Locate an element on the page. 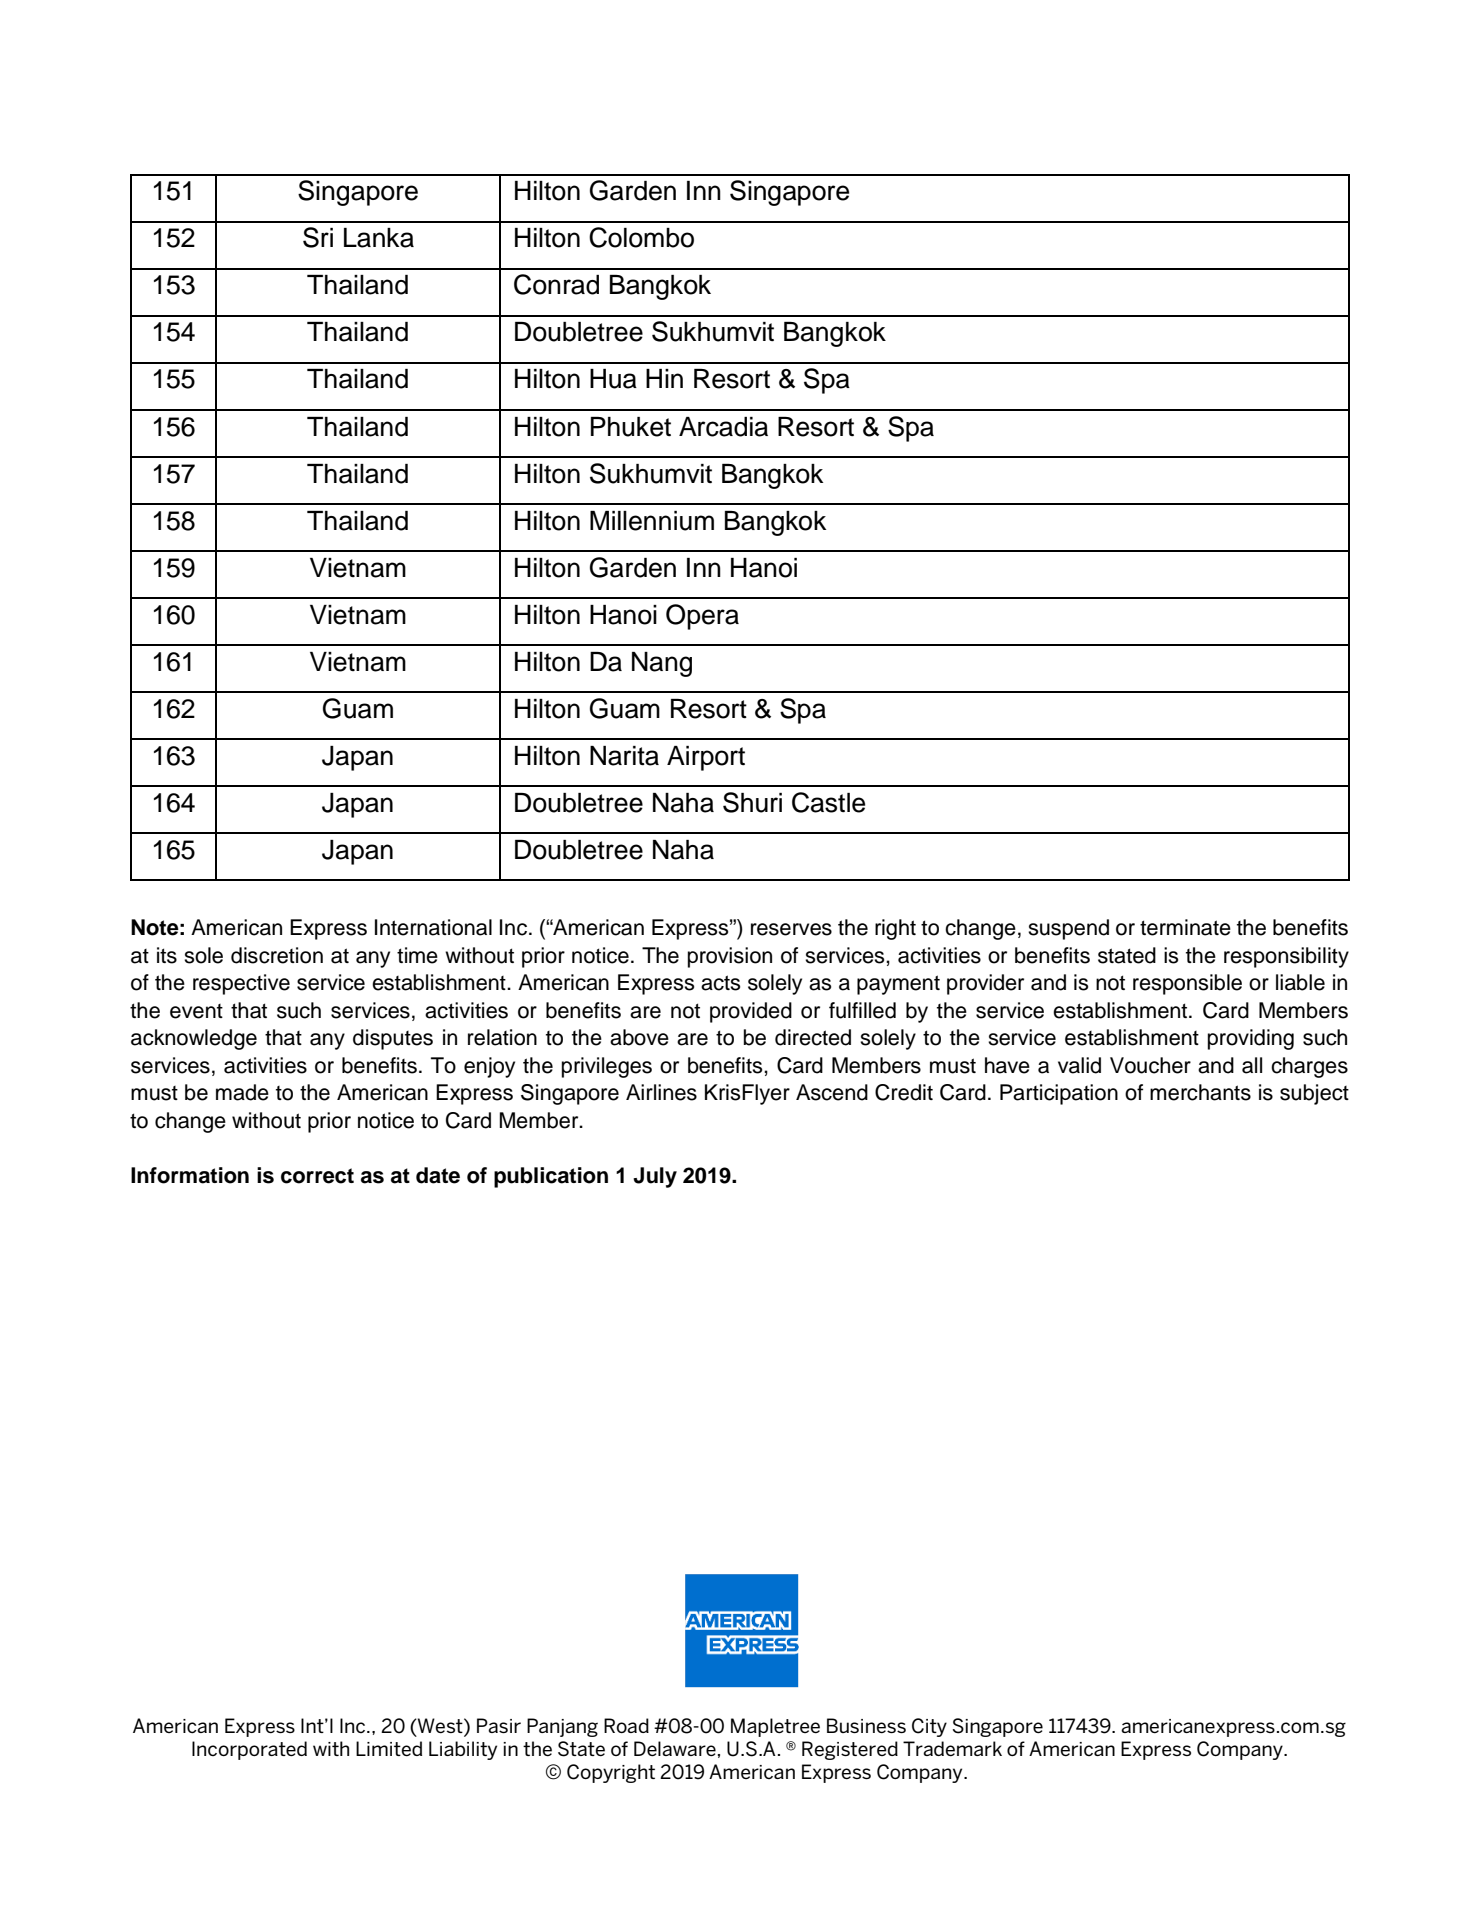 This image has height=1914, width=1479. Arcadia is located at coordinates (723, 427).
